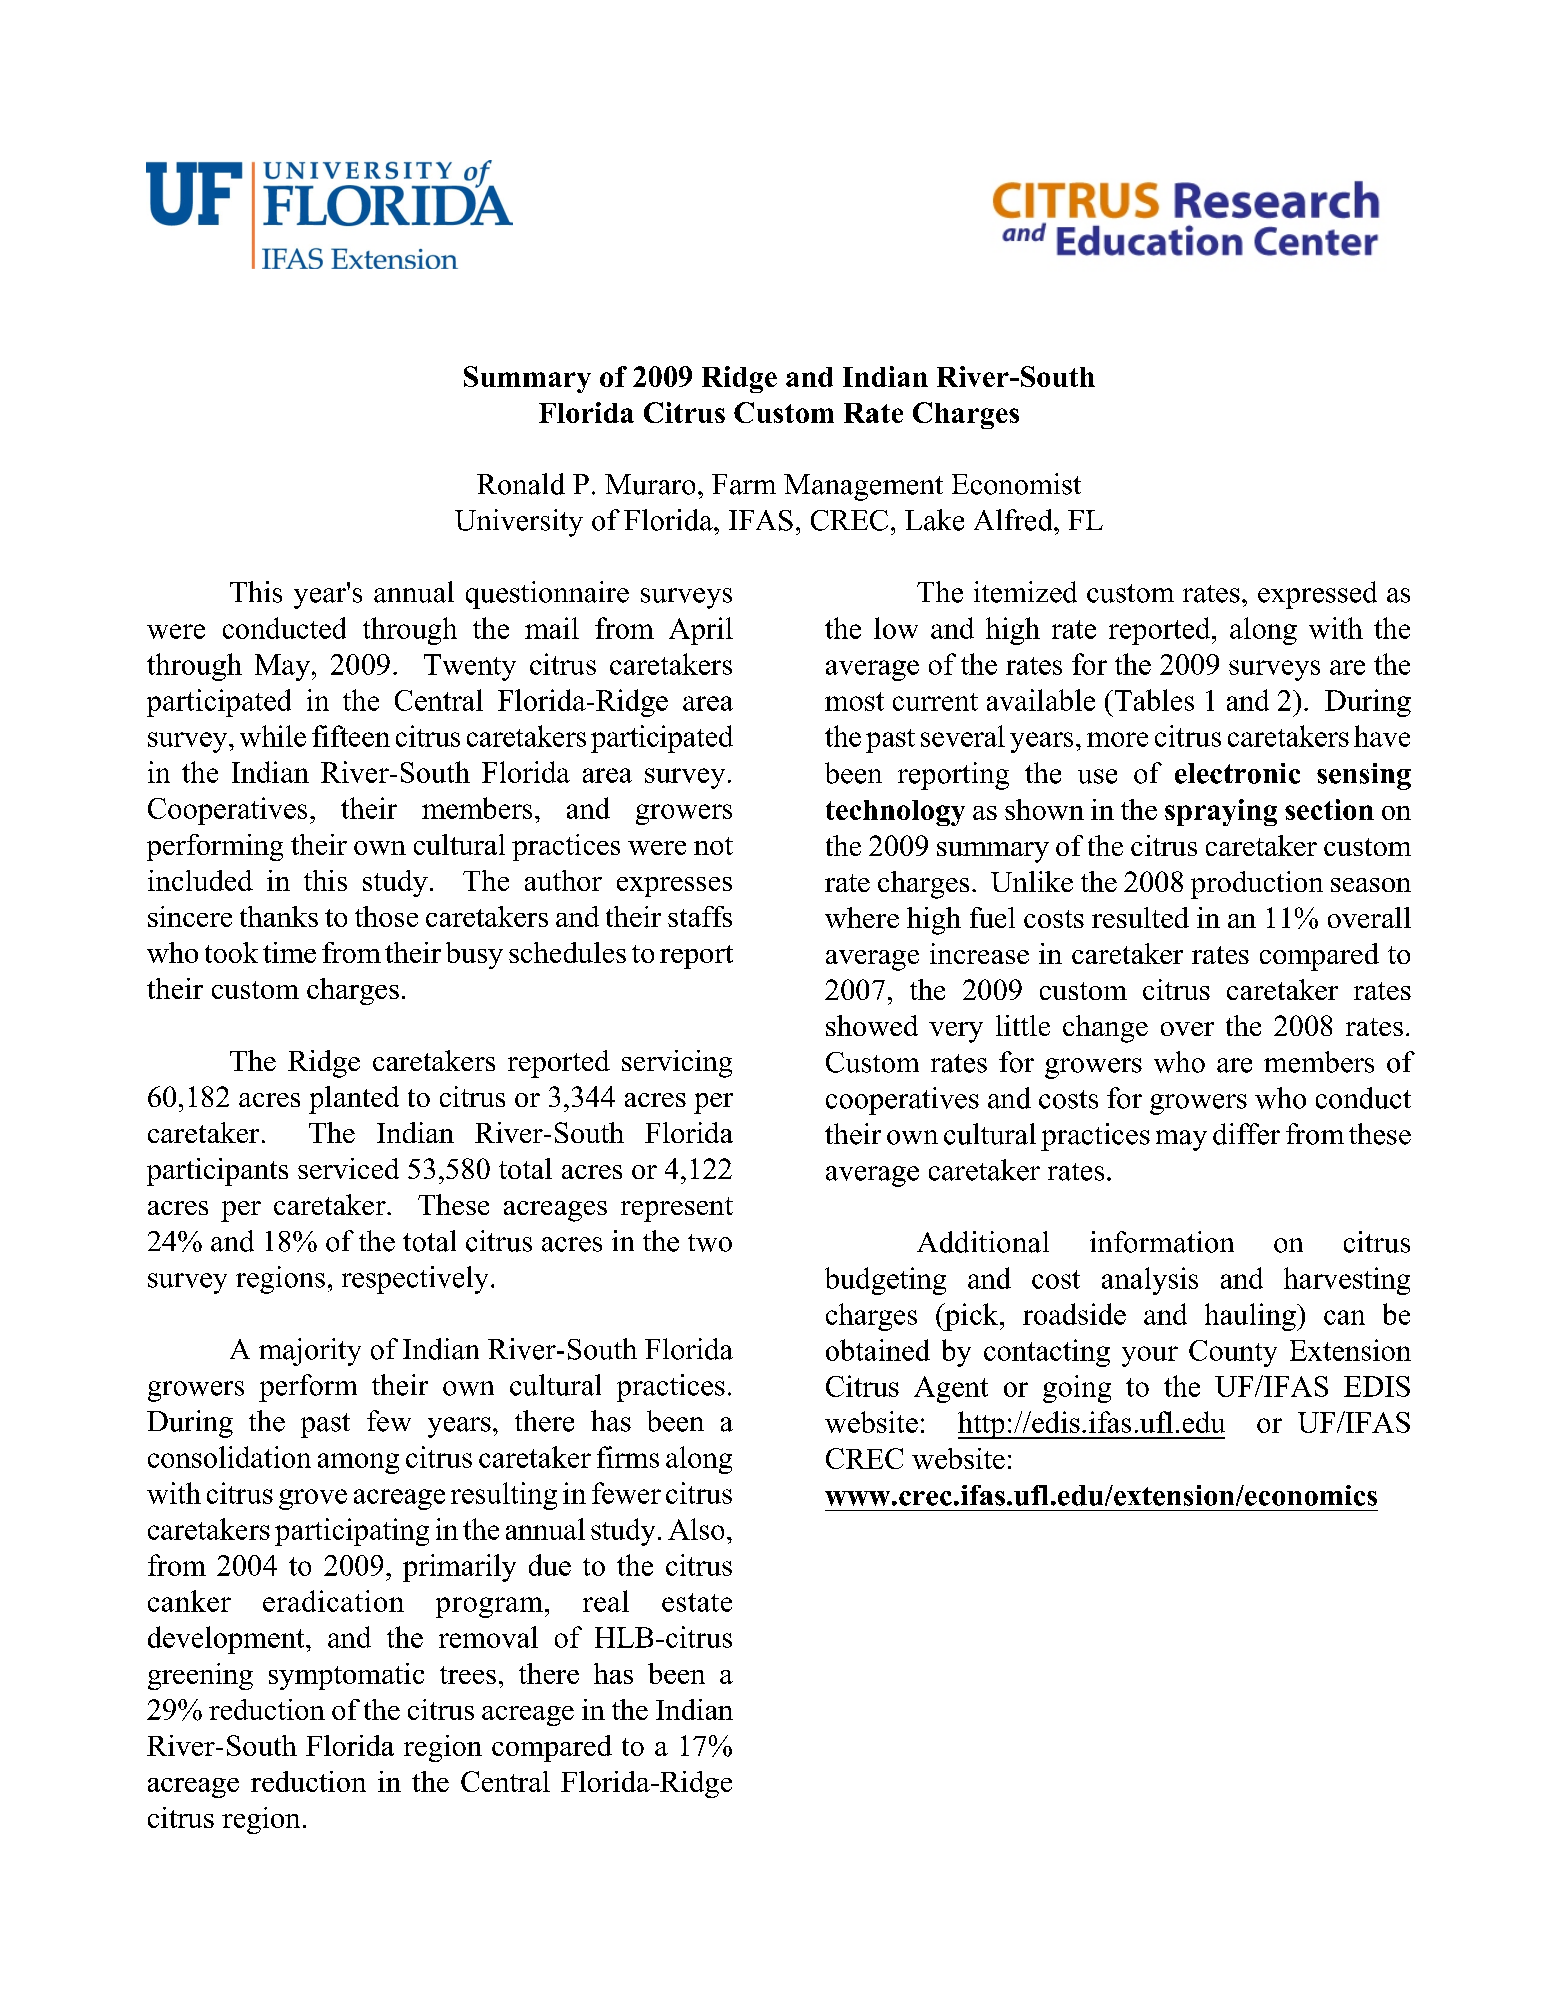  I want to click on planted, so click(354, 1100).
